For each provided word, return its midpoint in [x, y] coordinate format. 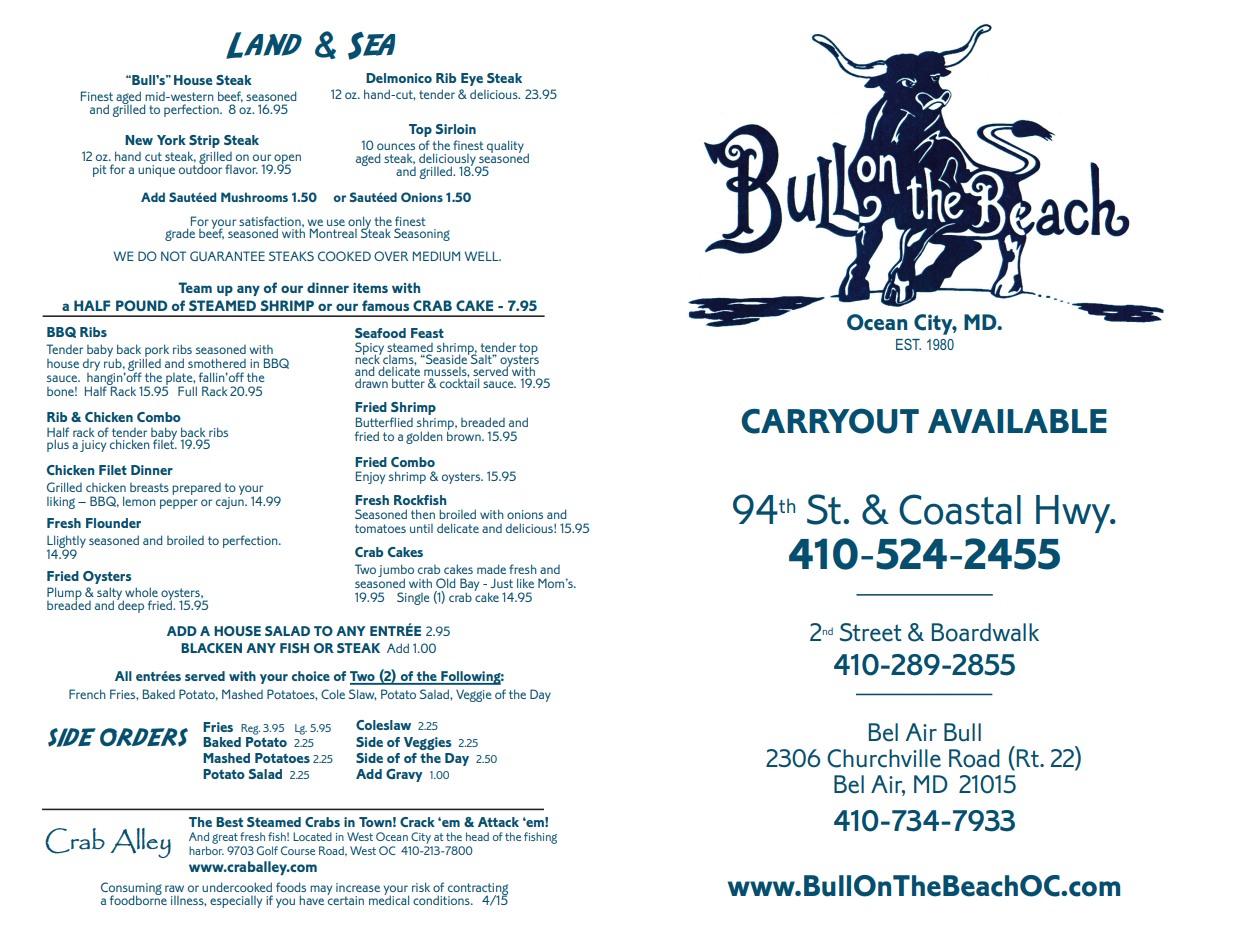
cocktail [459, 383]
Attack [498, 822]
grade [180, 234]
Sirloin [456, 129]
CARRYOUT [830, 421]
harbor [206, 850]
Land [264, 45]
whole [141, 592]
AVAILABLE [1017, 421]
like [525, 583]
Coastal [960, 509]
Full [187, 391]
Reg [250, 729]
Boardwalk [985, 632]
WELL [482, 256]
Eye [472, 79]
